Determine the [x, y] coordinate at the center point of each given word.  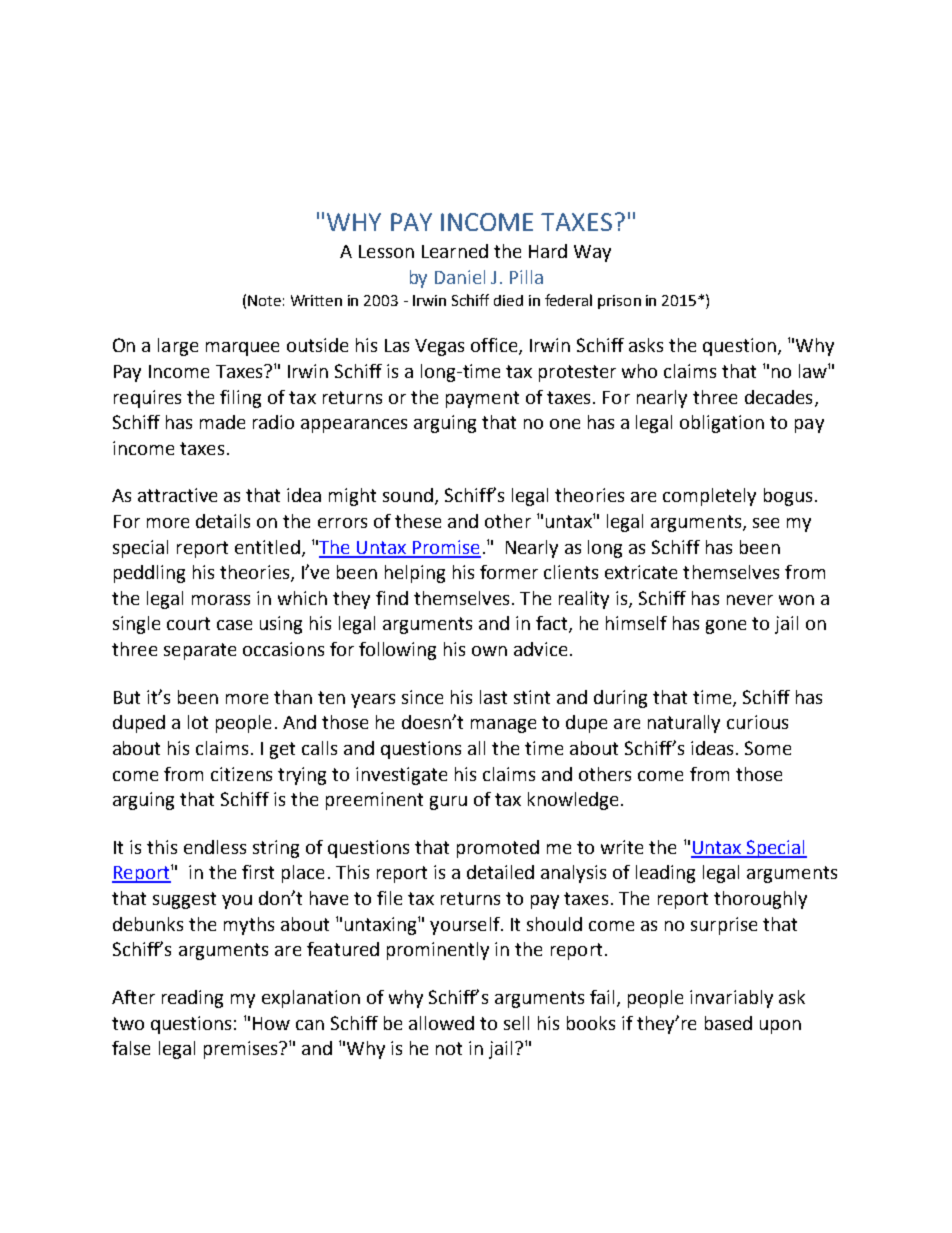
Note [264, 300]
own [489, 651]
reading [192, 999]
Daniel [460, 277]
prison [619, 302]
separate [200, 651]
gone [726, 627]
